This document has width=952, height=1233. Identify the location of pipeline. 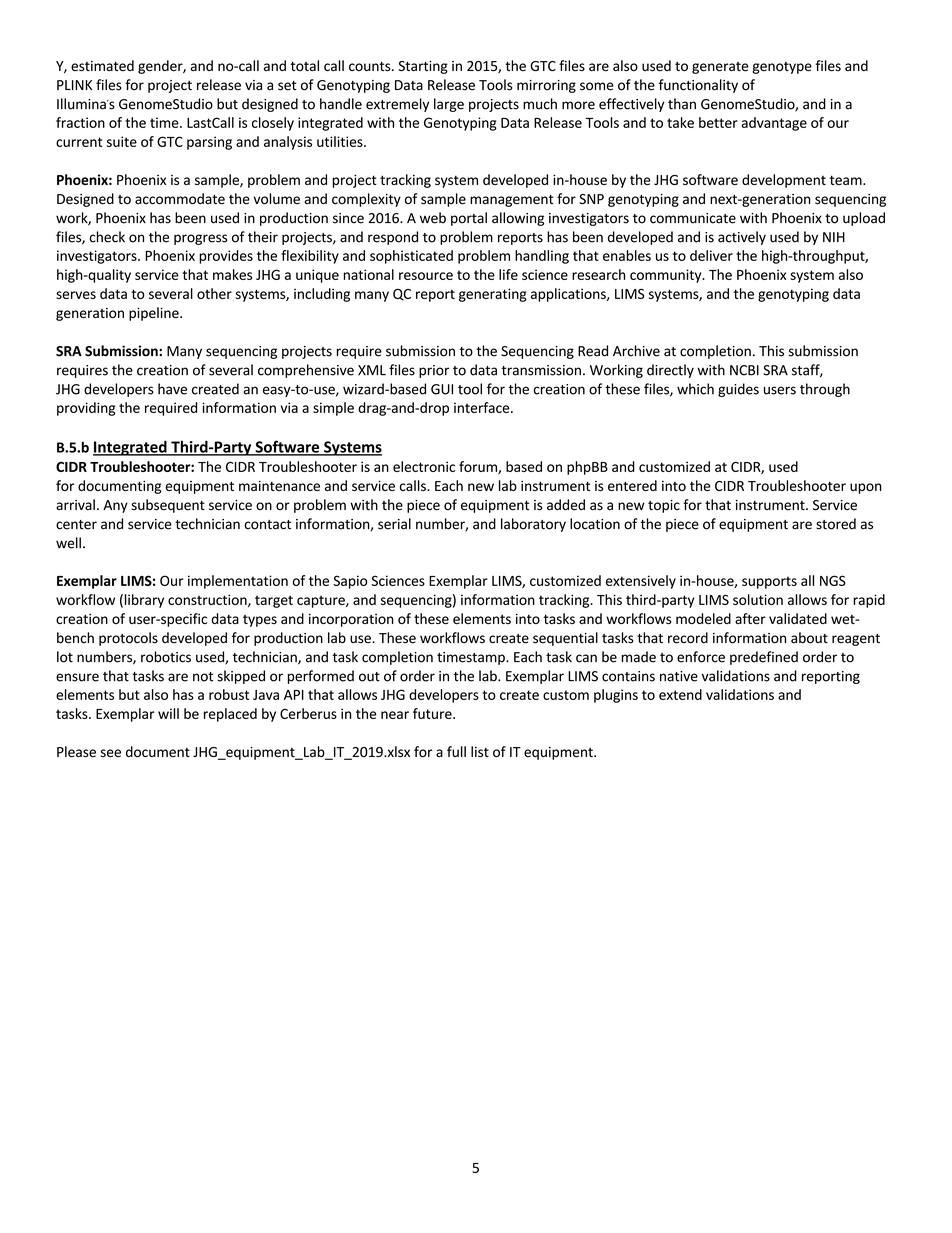
(155, 314).
